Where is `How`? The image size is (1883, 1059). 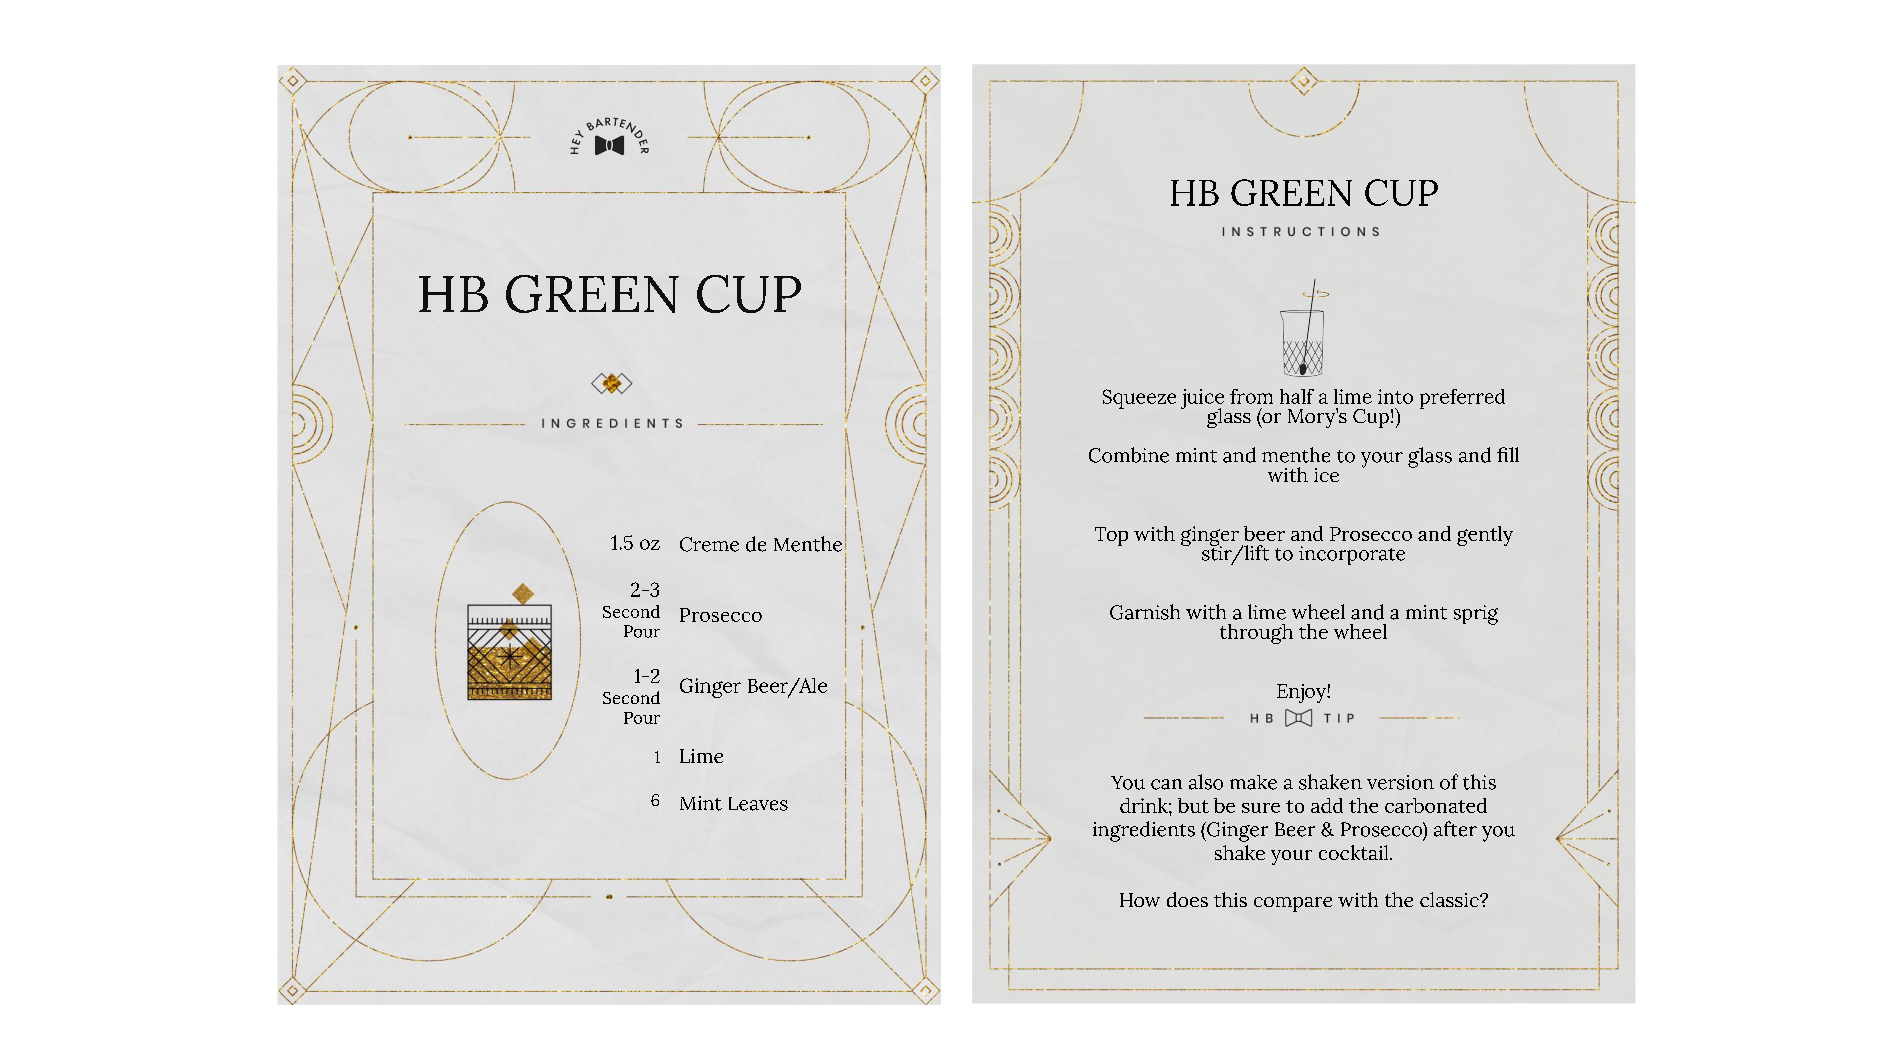 How is located at coordinates (1140, 900).
